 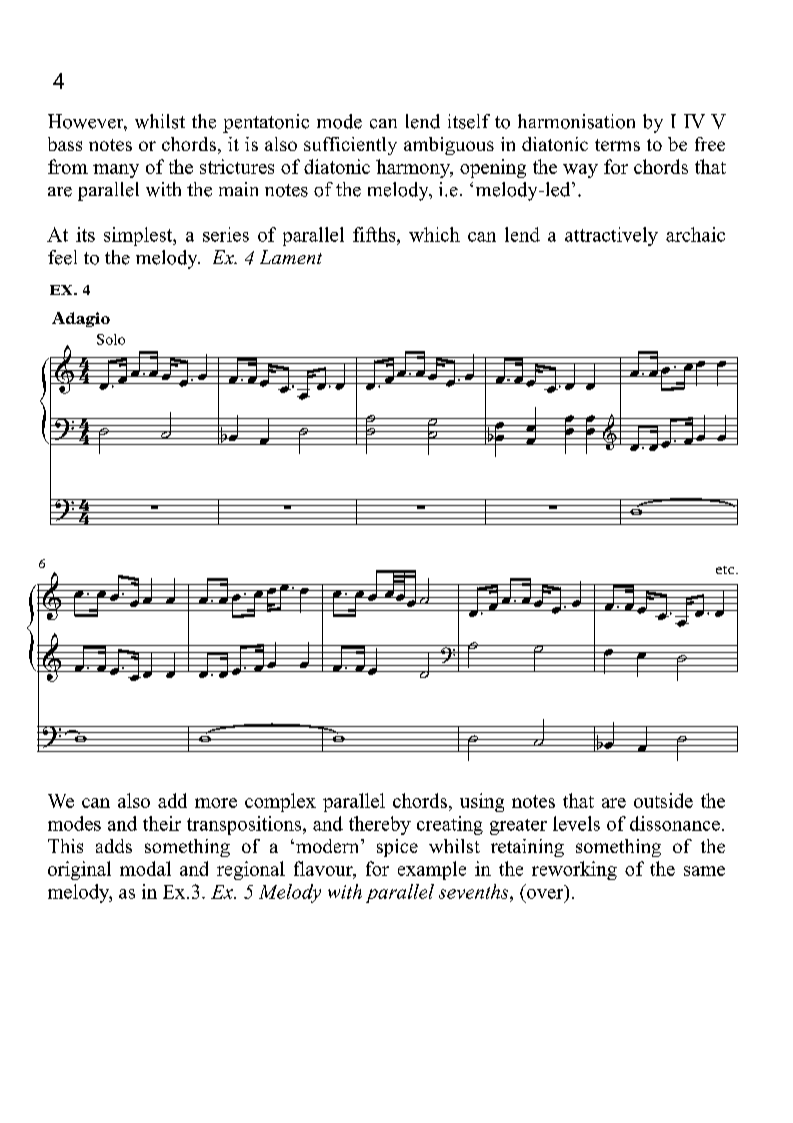 I want to click on attractively, so click(x=611, y=236).
